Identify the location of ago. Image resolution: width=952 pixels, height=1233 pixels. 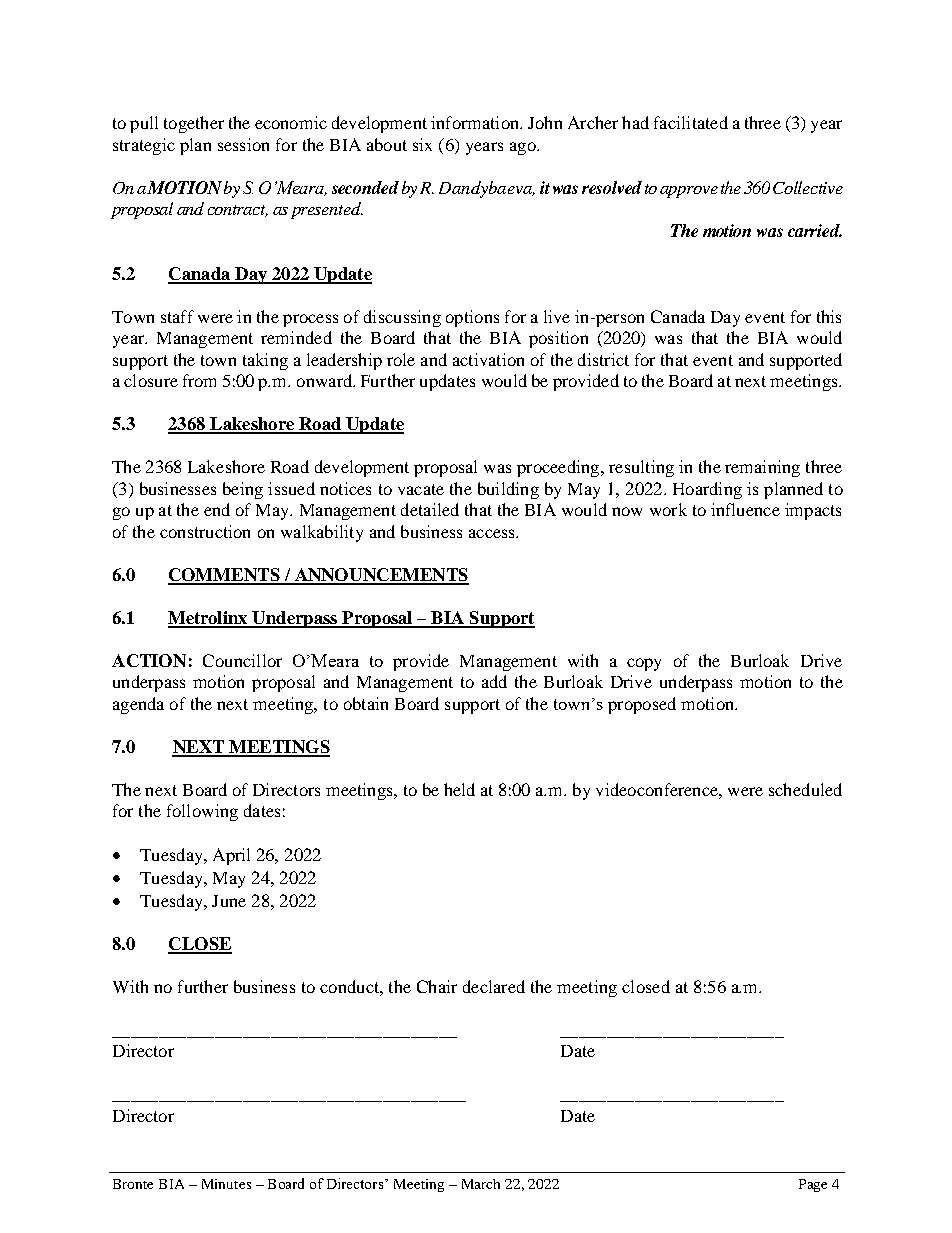
(524, 148).
